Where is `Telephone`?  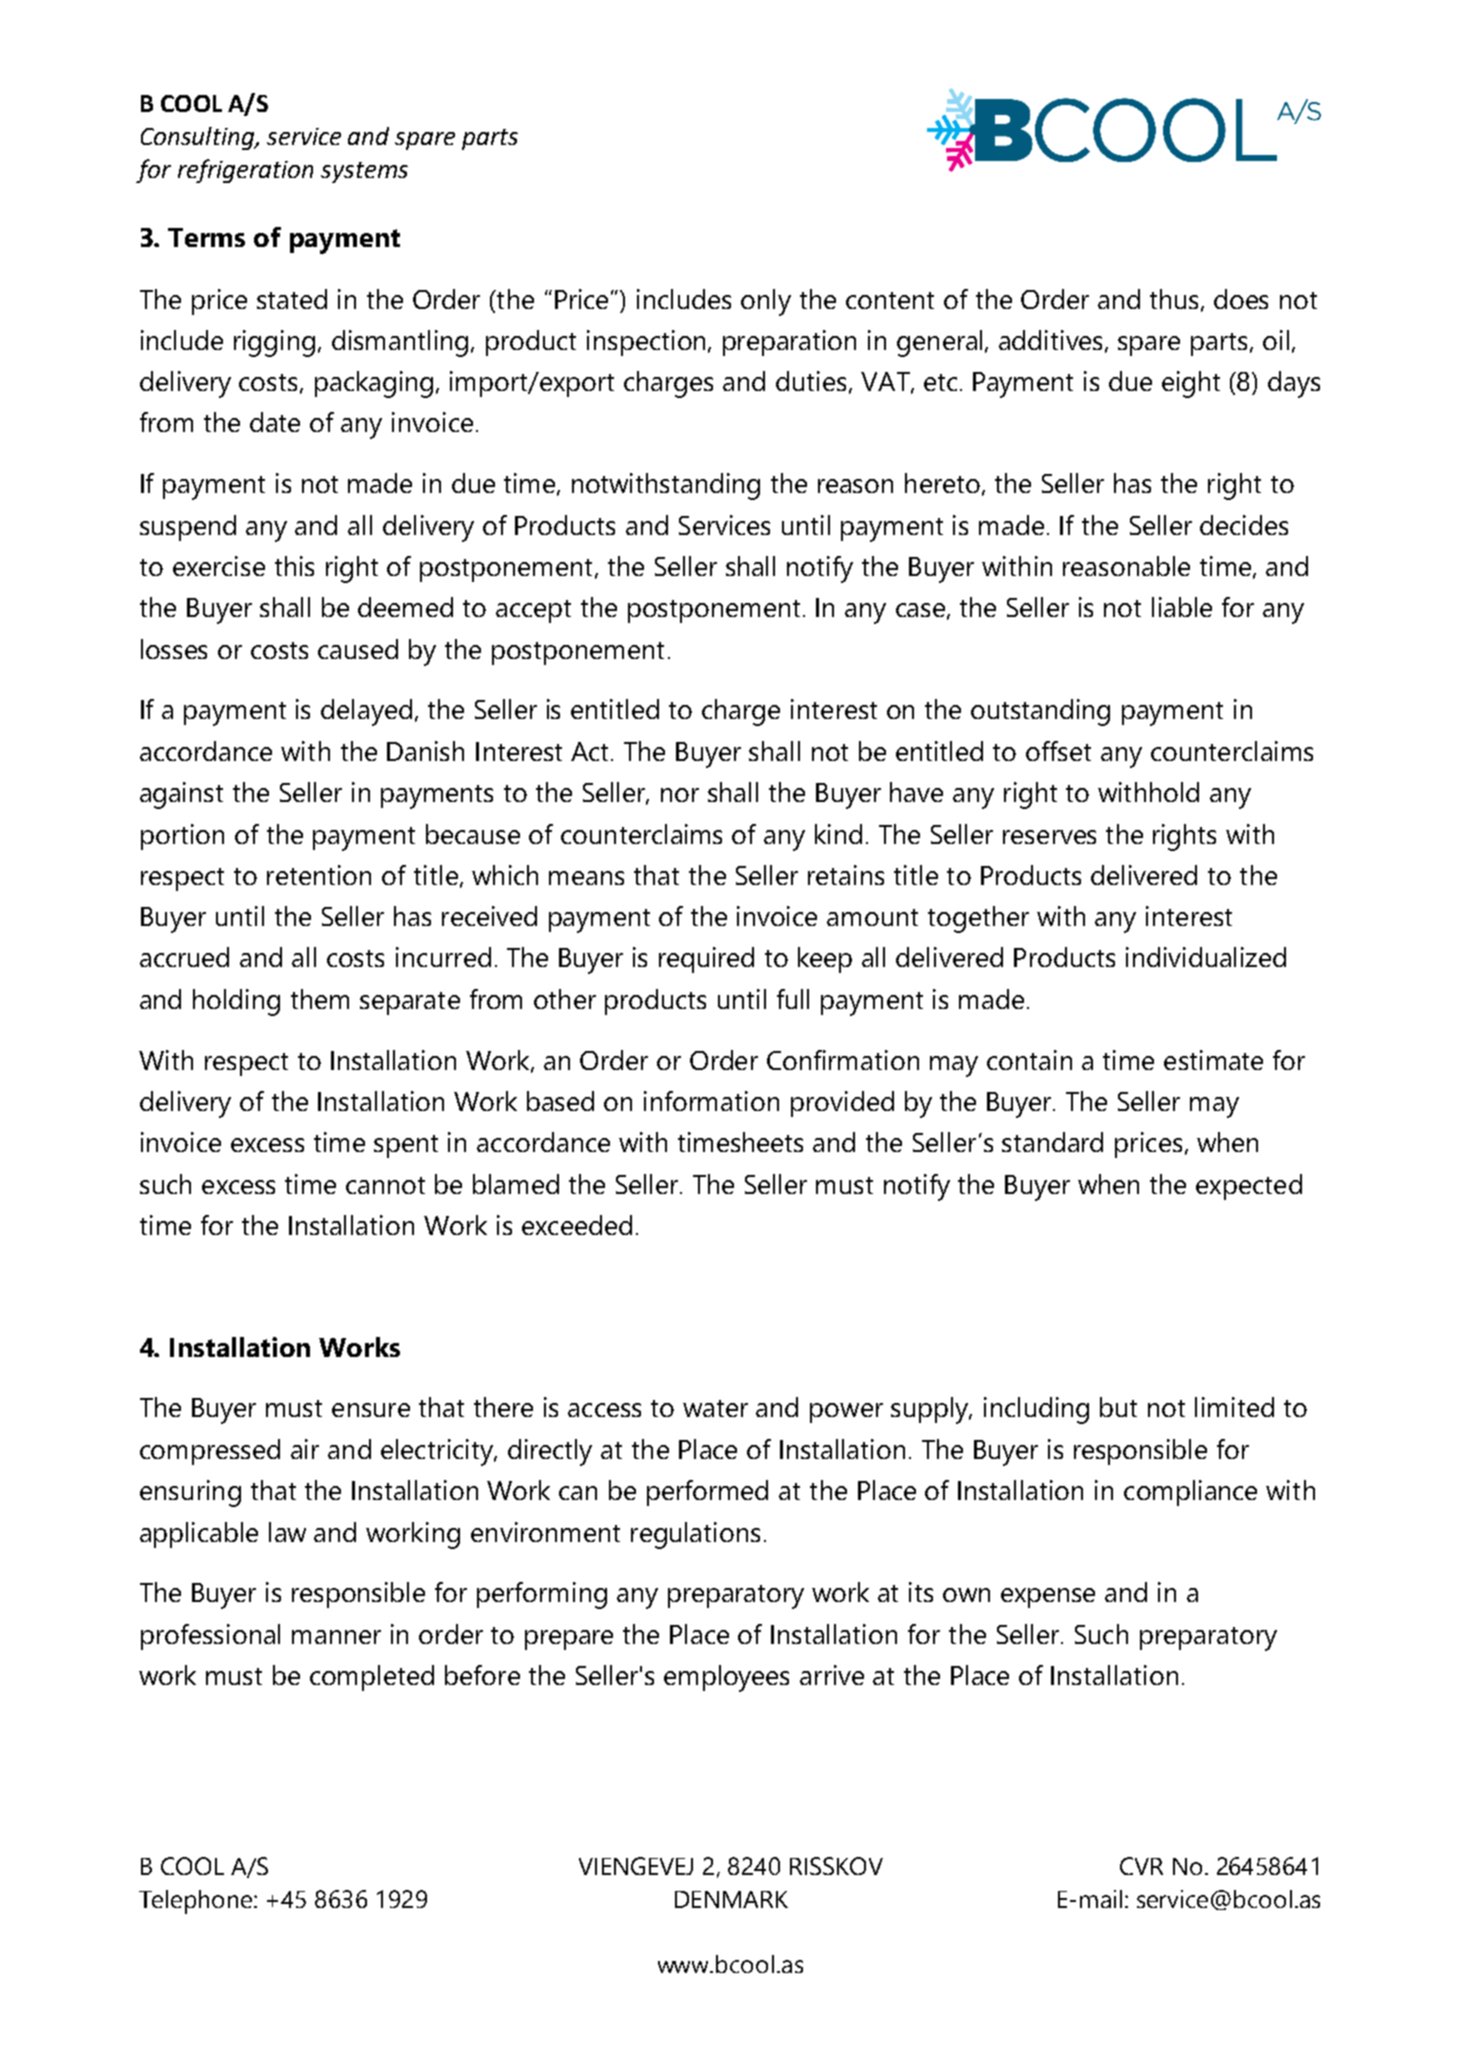
Telephone is located at coordinates (197, 1902).
